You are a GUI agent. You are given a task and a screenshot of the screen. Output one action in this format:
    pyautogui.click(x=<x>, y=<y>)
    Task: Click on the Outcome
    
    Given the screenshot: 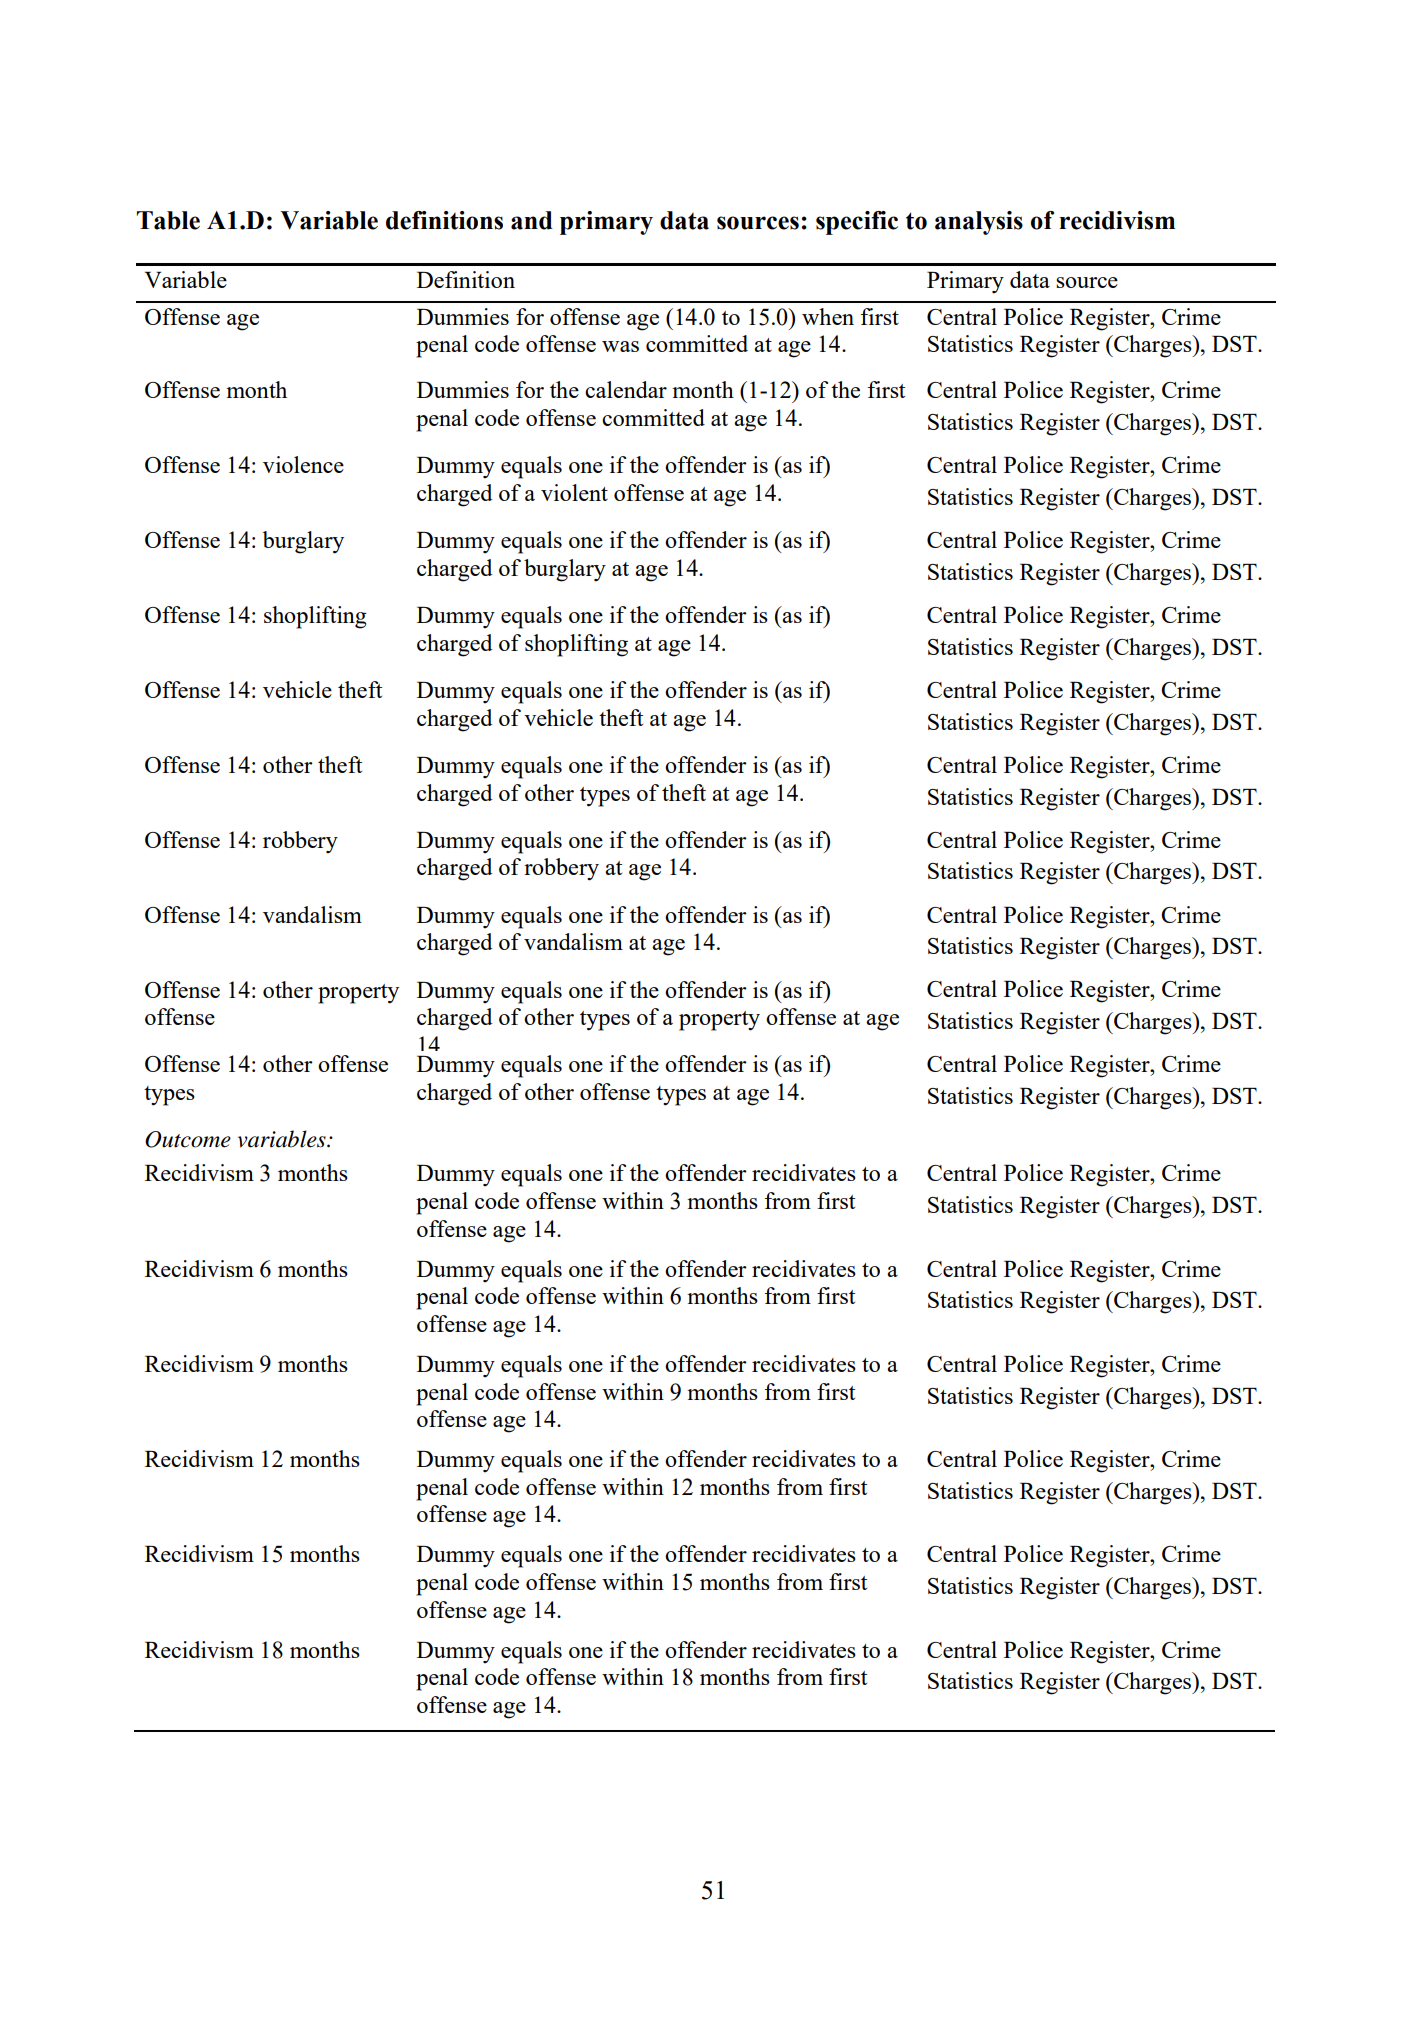 What is the action you would take?
    pyautogui.click(x=188, y=1139)
